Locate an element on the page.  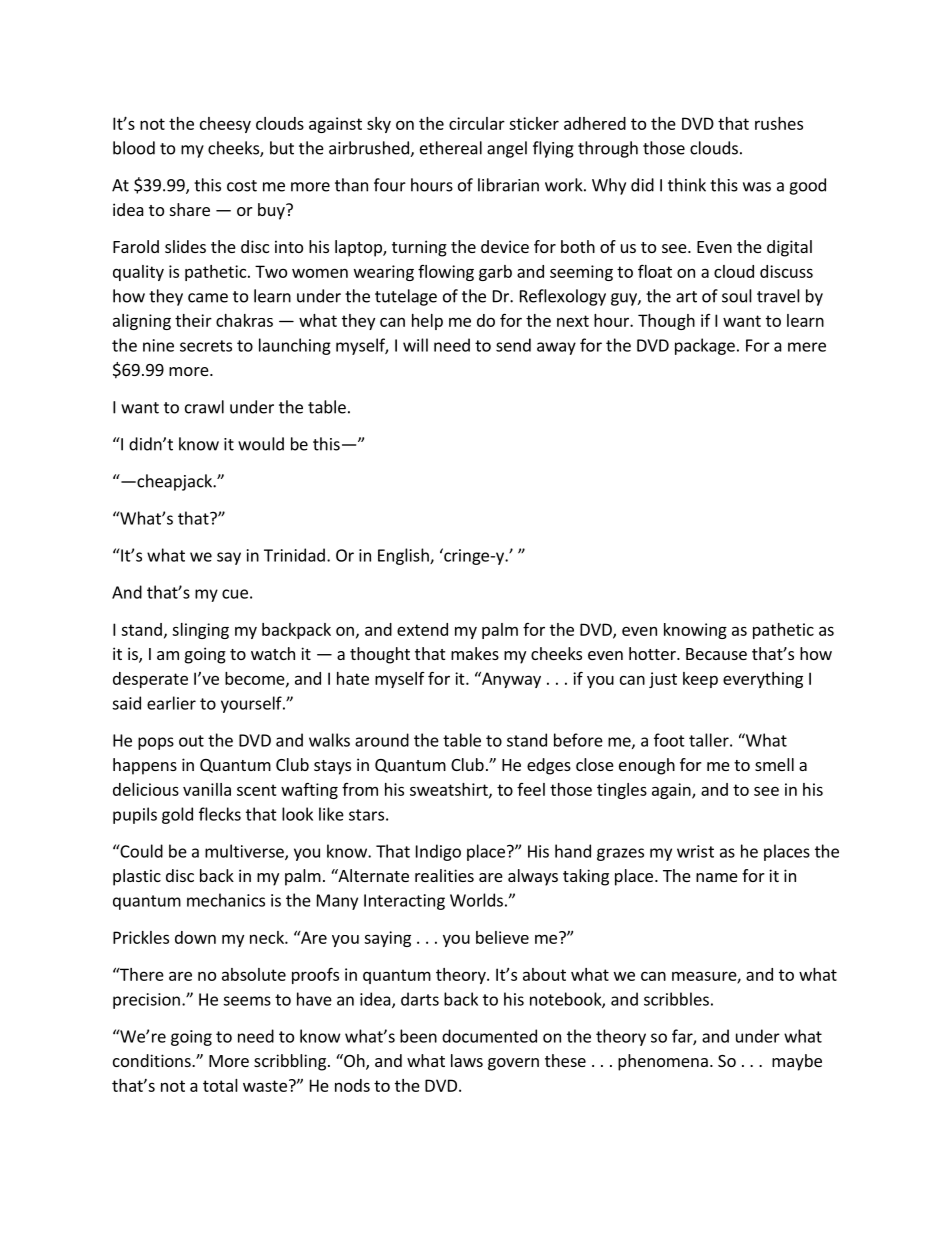
cheesy is located at coordinates (225, 125).
